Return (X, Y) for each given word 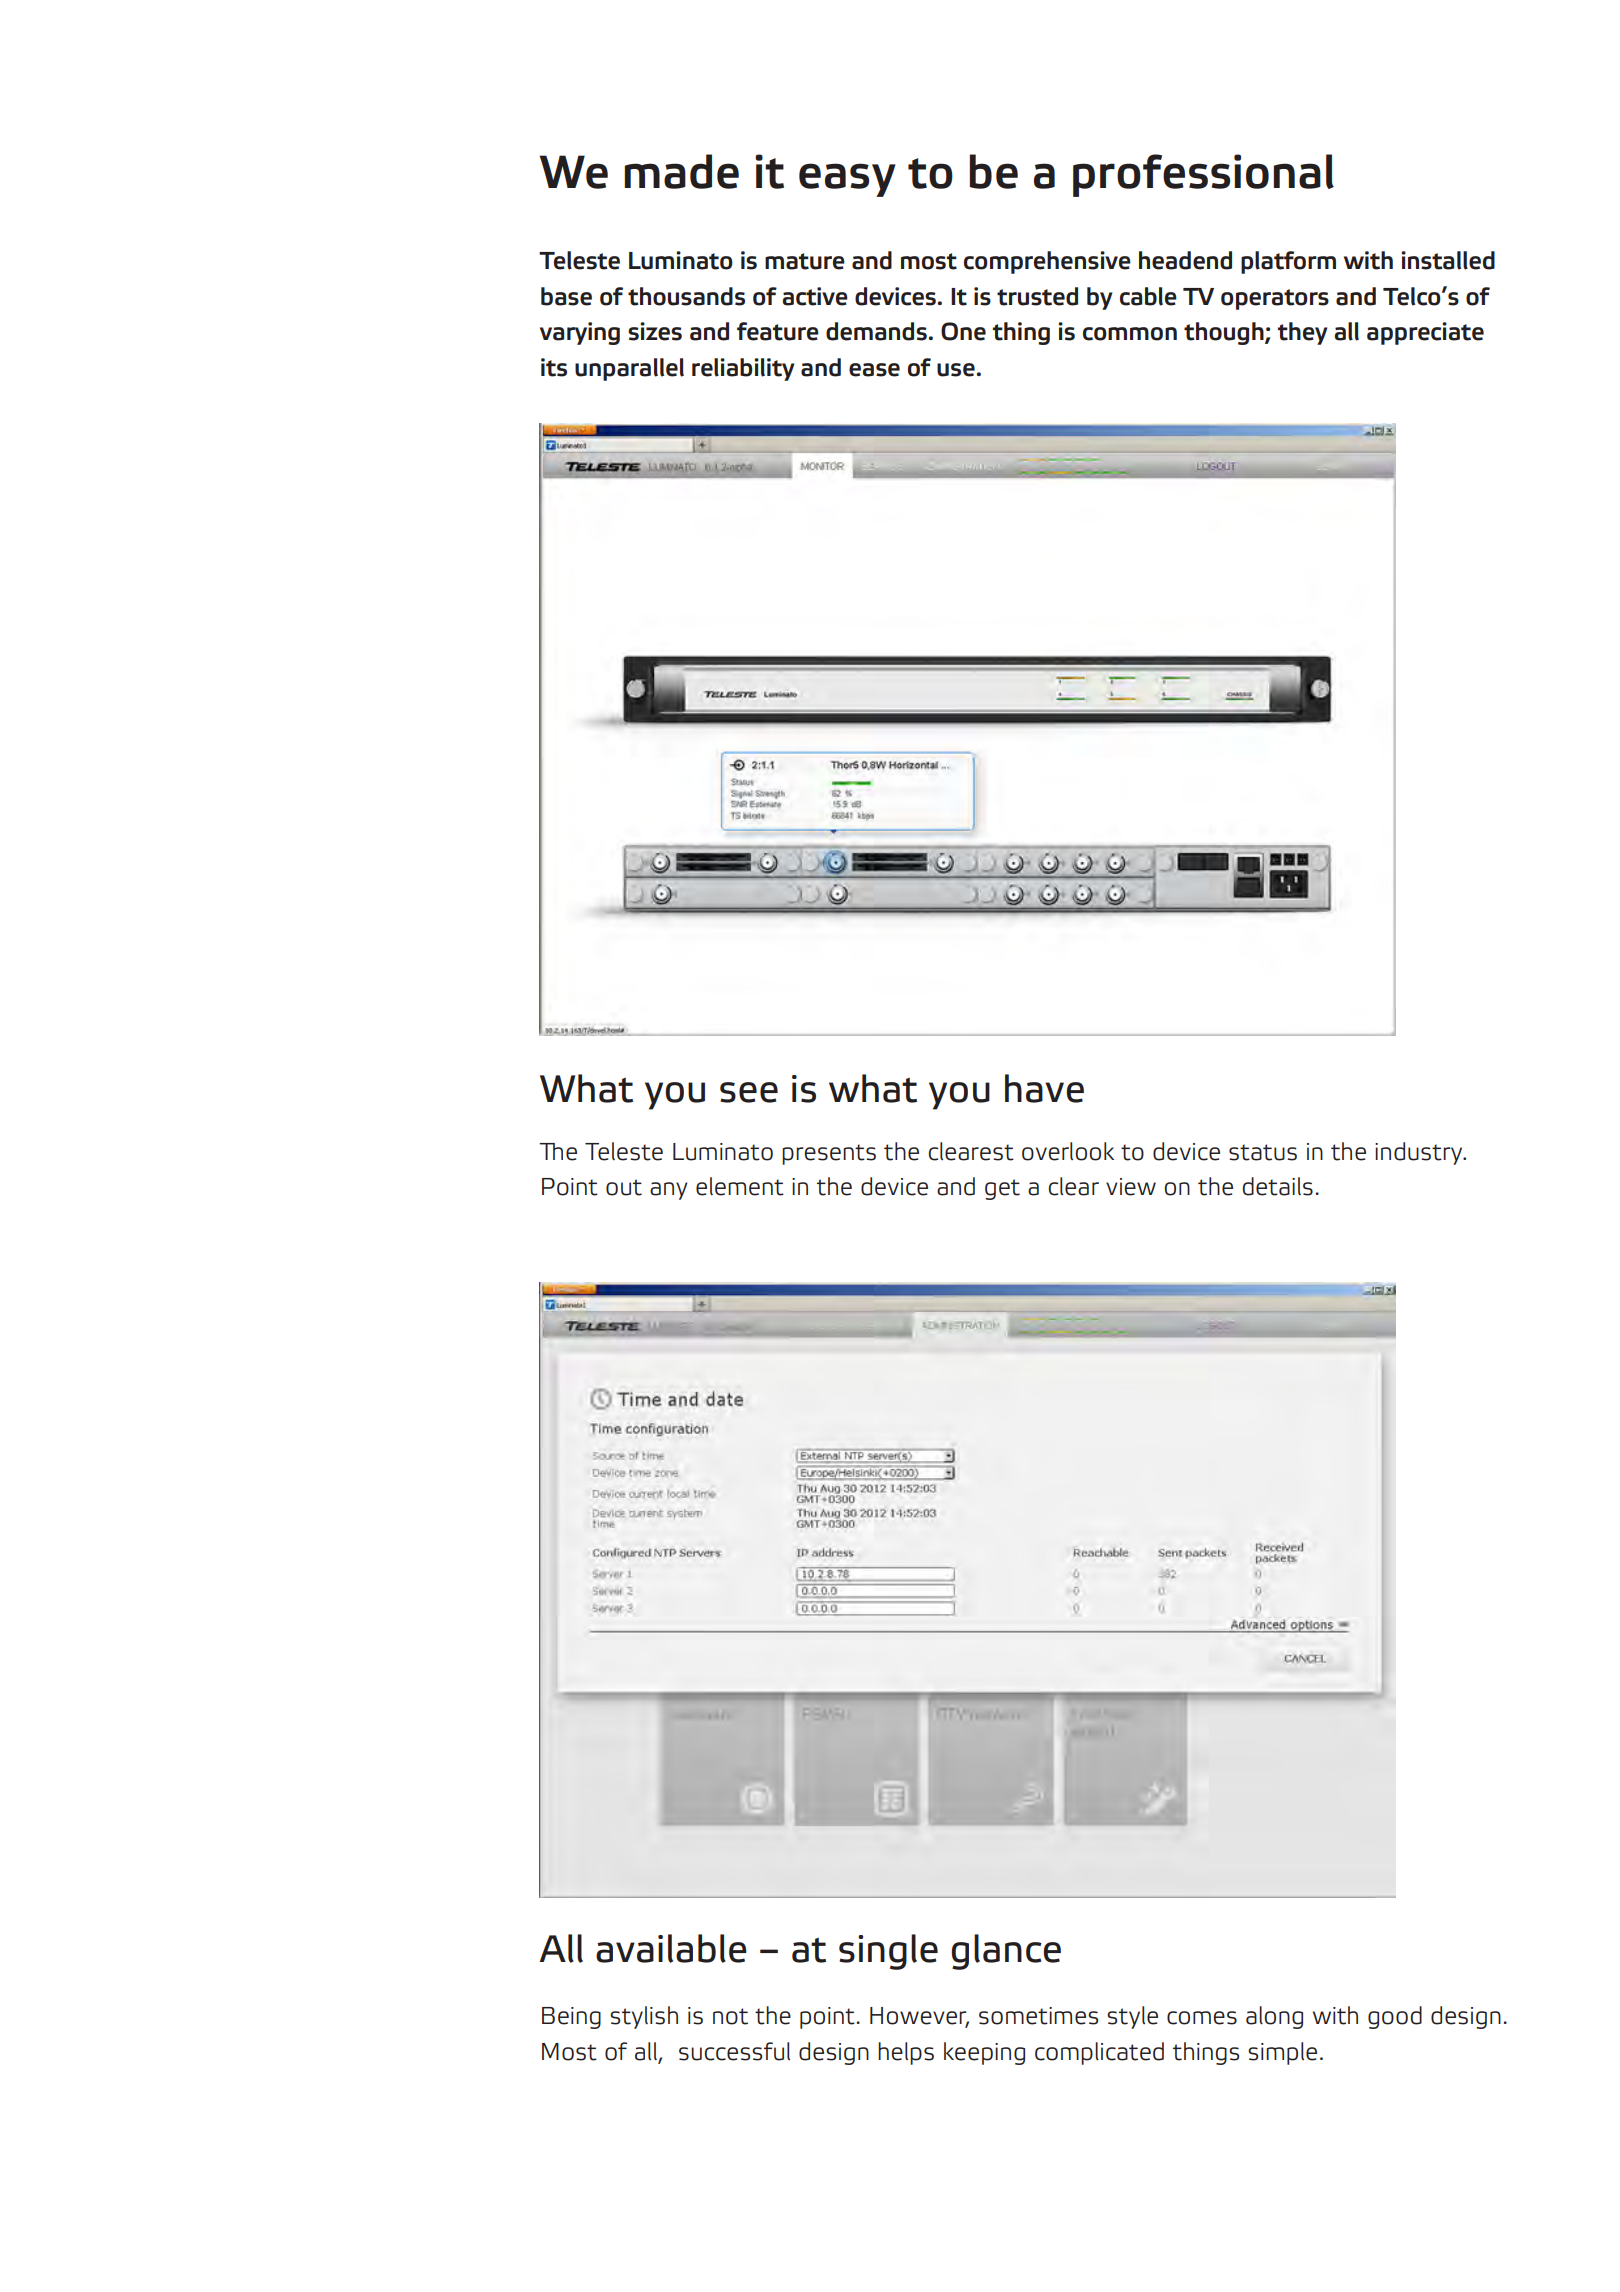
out (624, 1187)
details (1277, 1186)
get (1002, 1189)
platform (1288, 262)
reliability (743, 369)
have (1044, 1088)
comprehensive (1047, 262)
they (1303, 333)
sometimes (1038, 2016)
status (1263, 1152)
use (956, 370)
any (669, 1191)
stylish (644, 2017)
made (681, 171)
